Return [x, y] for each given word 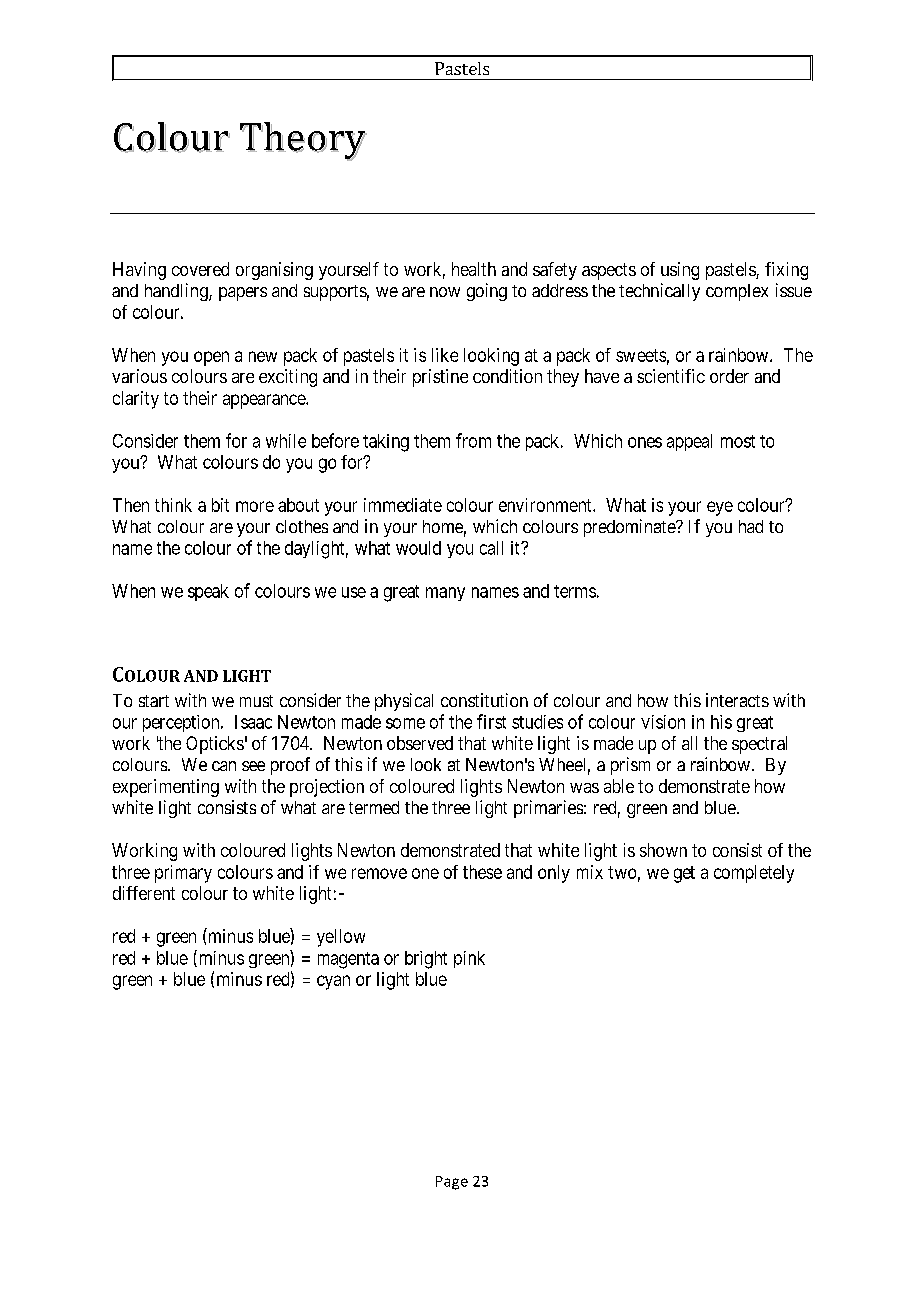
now [445, 292]
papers [243, 294]
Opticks [215, 745]
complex [737, 292]
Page [452, 1183]
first [491, 721]
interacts [737, 700]
